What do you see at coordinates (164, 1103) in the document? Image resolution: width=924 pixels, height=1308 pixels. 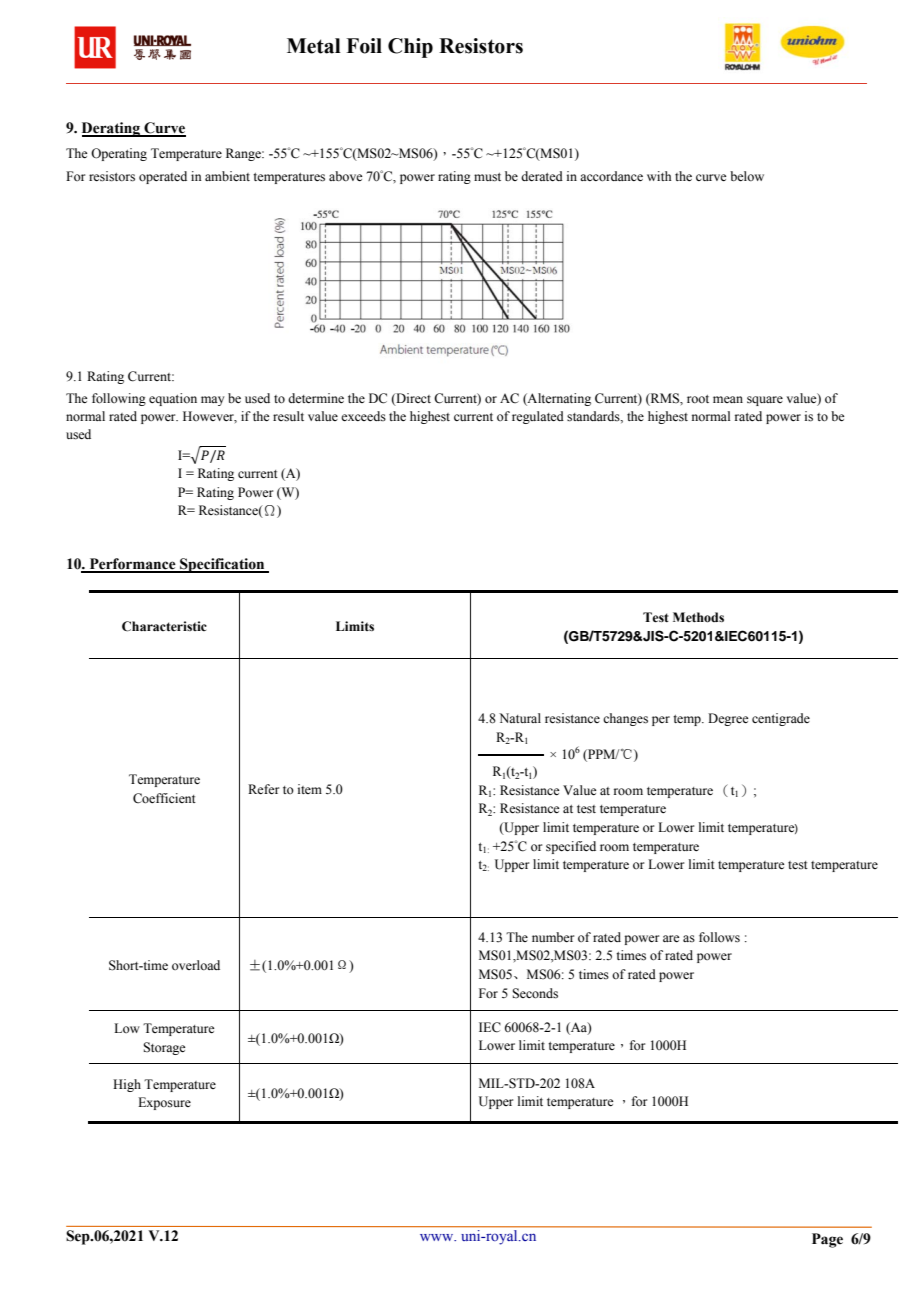 I see `Exposure` at bounding box center [164, 1103].
